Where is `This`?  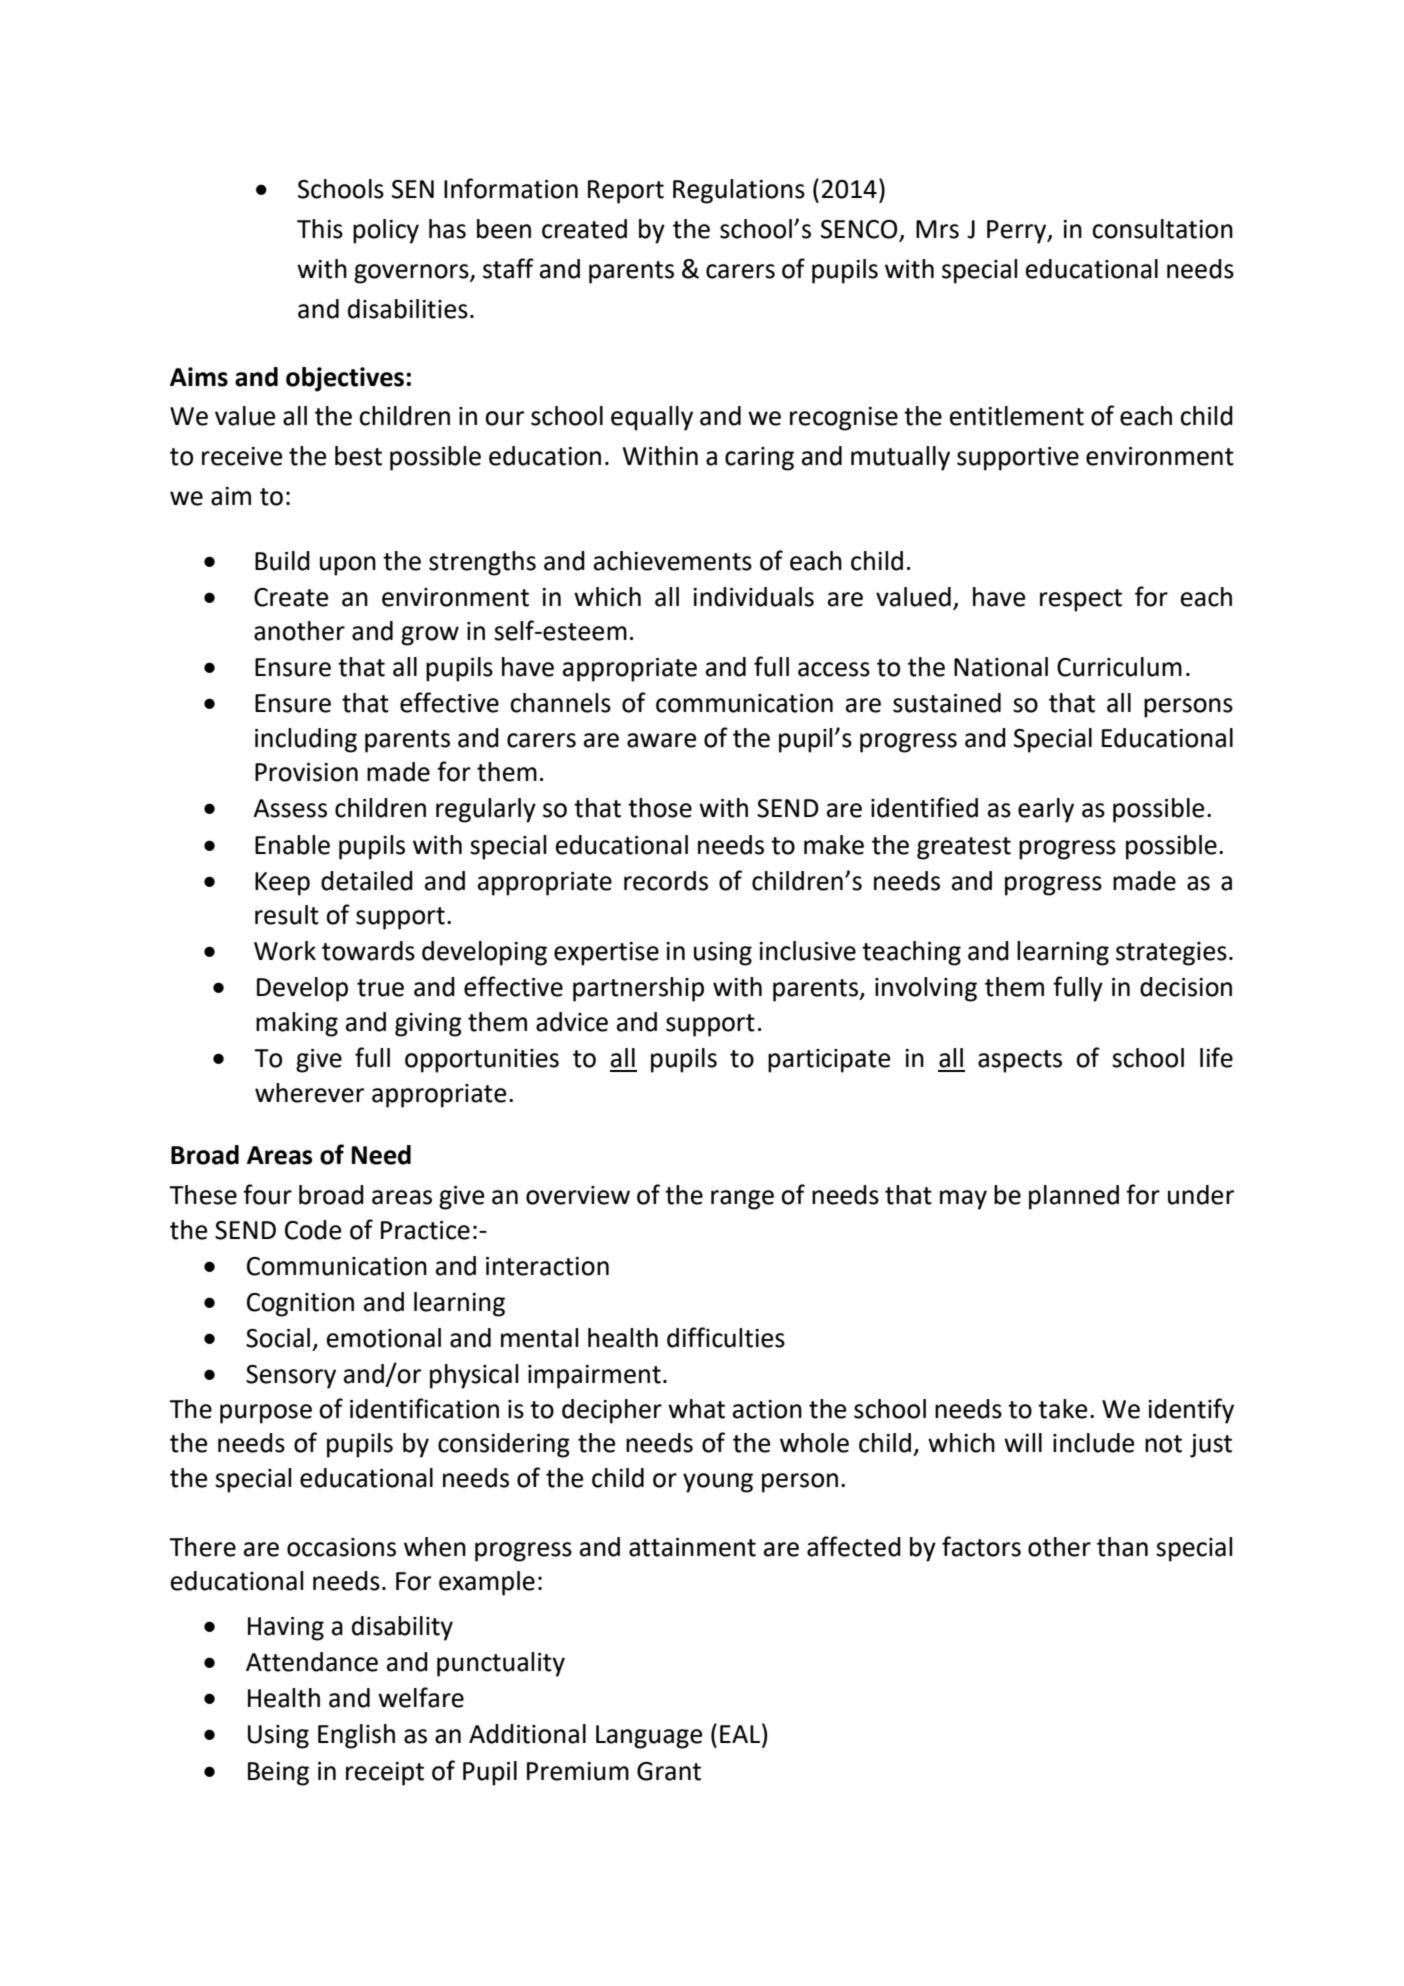
This is located at coordinates (320, 229).
